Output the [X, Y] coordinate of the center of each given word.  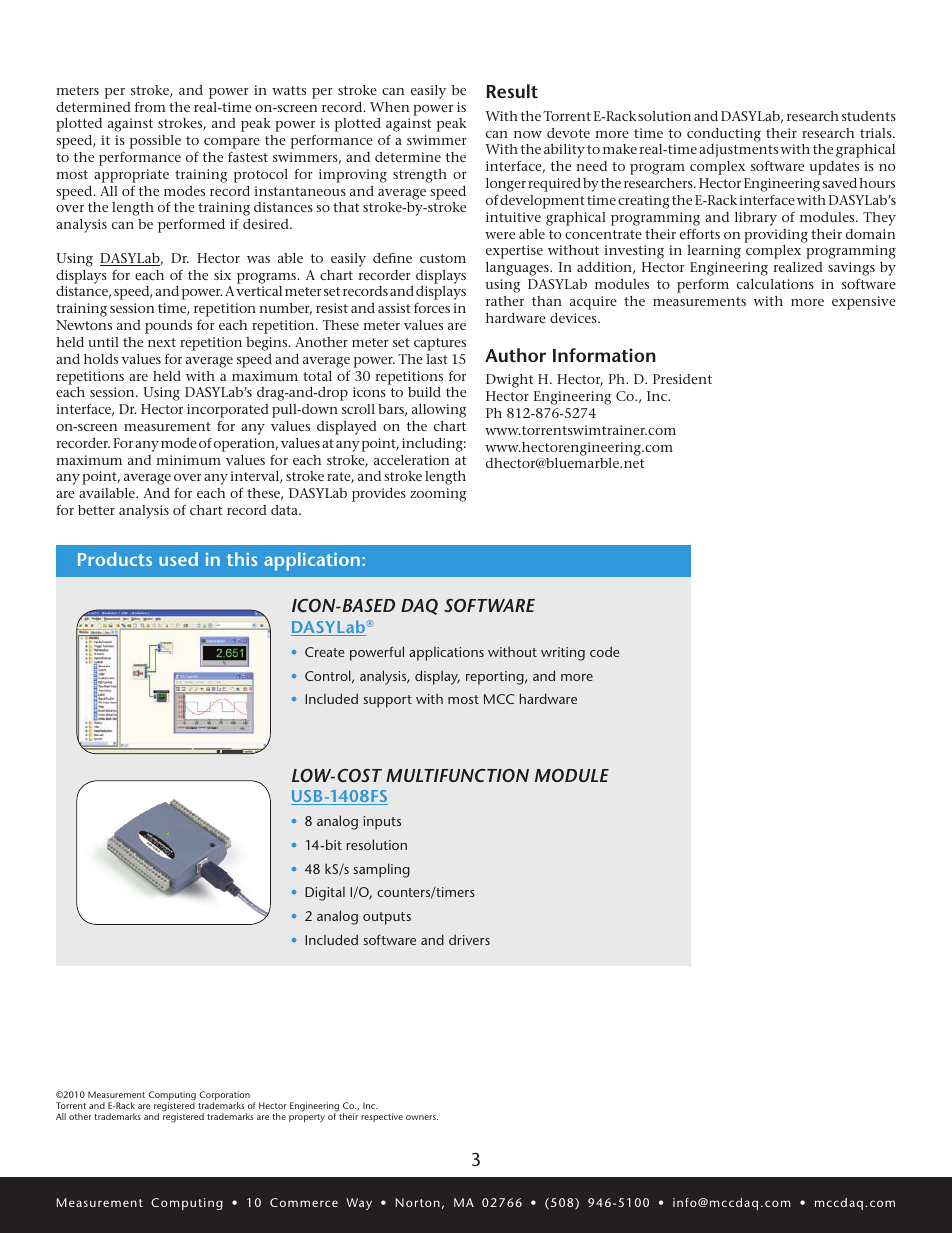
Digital [325, 894]
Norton [418, 1202]
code [605, 651]
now [528, 134]
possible [155, 142]
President [682, 379]
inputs [382, 823]
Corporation [224, 1097]
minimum [188, 460]
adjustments [738, 152]
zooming [438, 495]
